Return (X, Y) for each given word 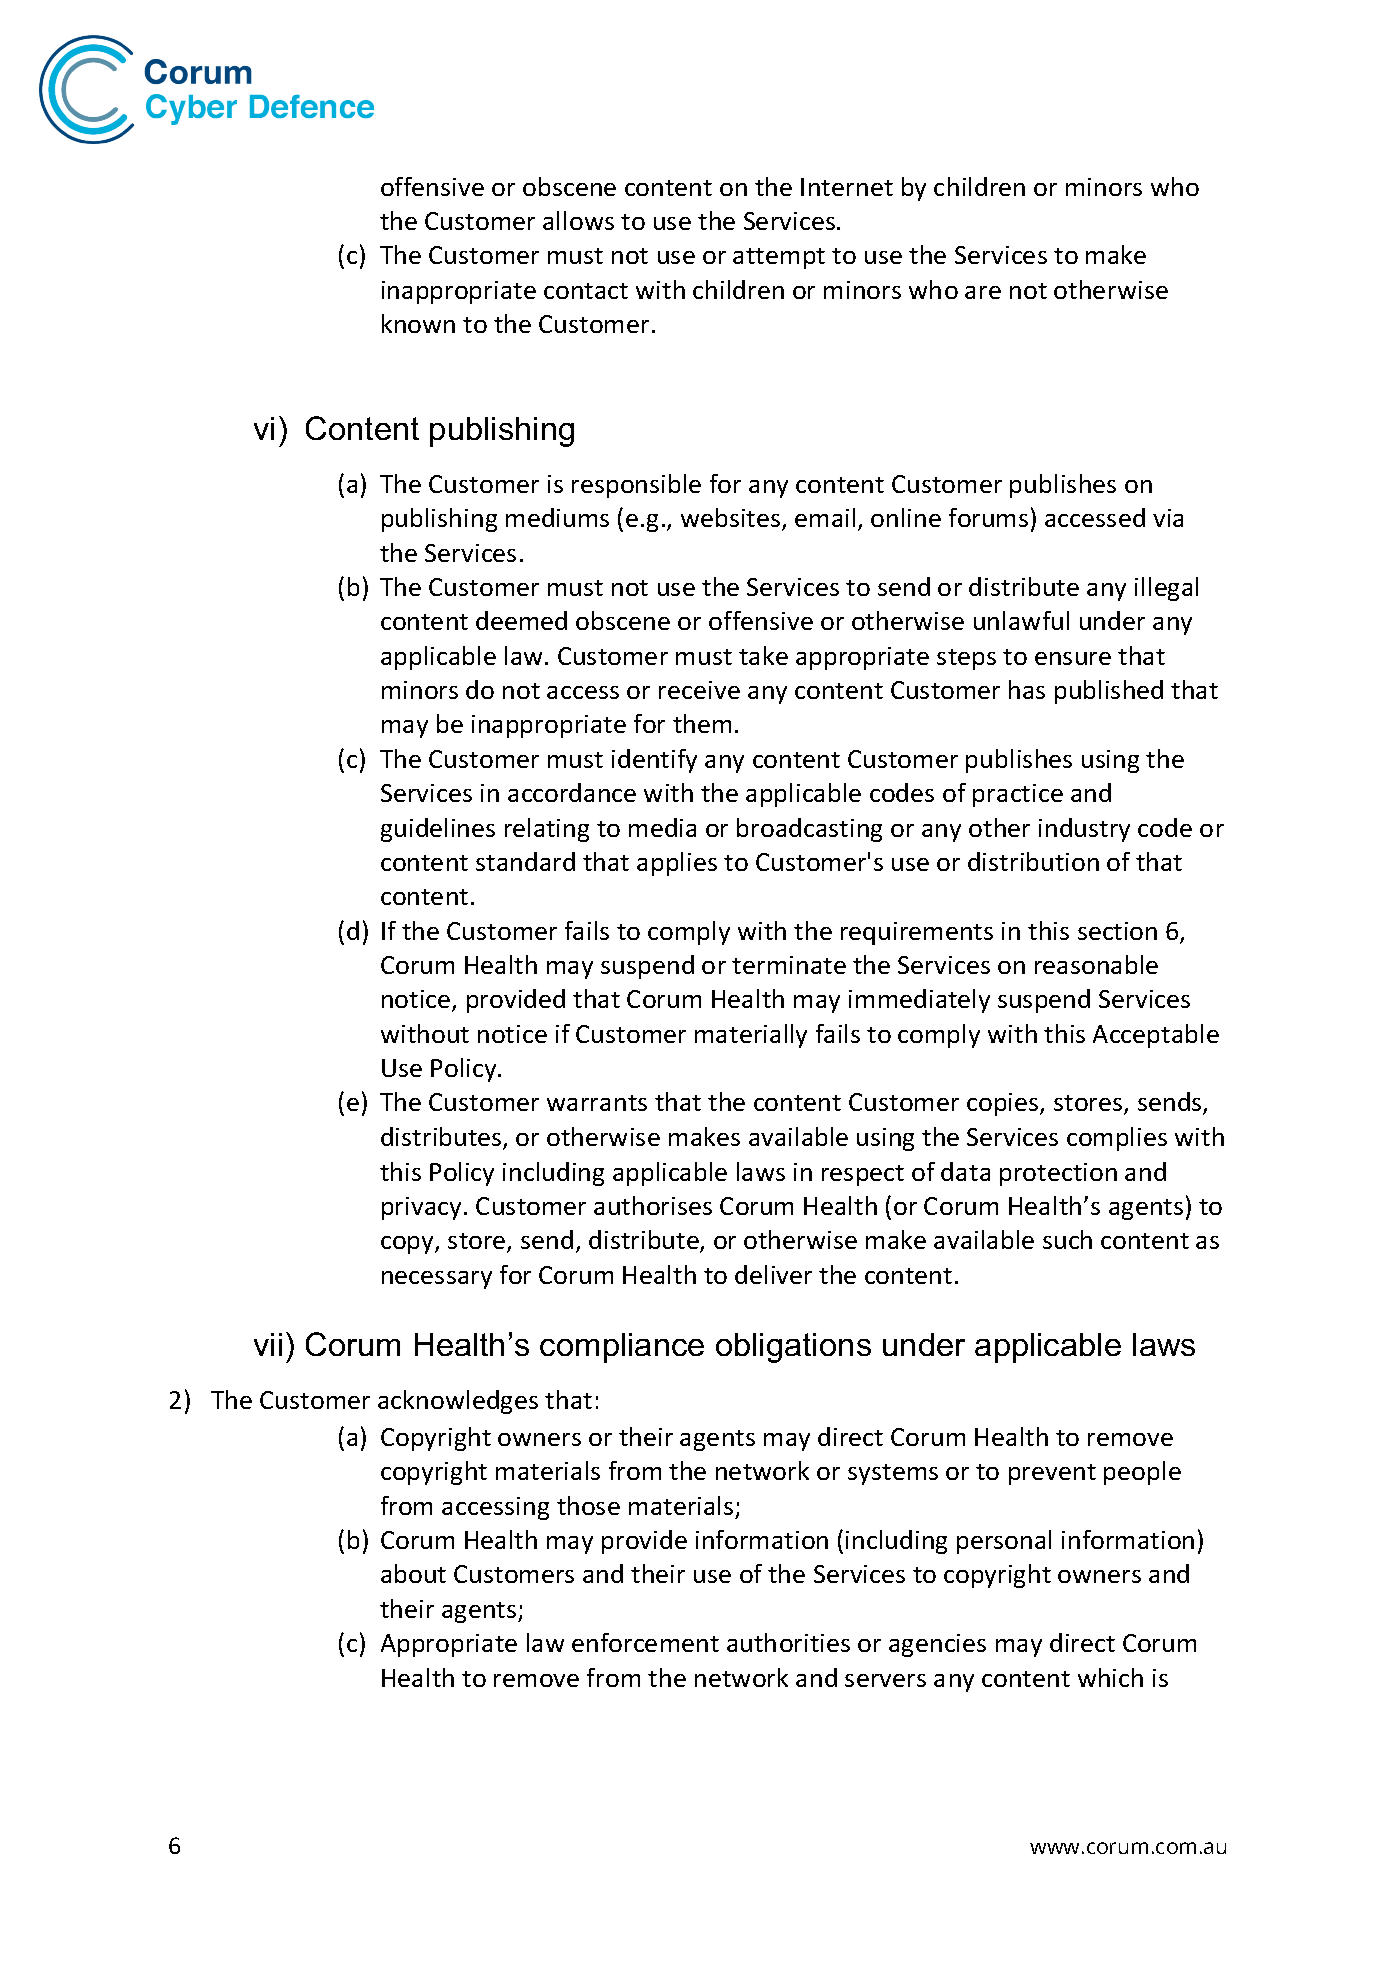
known (418, 323)
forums (988, 517)
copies (1004, 1104)
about (413, 1573)
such (1067, 1239)
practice (1018, 795)
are (983, 292)
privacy (421, 1208)
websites (730, 517)
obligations (793, 1348)
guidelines (438, 830)
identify (654, 761)
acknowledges (458, 1402)
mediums (557, 517)
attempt (779, 258)
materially (751, 1036)
